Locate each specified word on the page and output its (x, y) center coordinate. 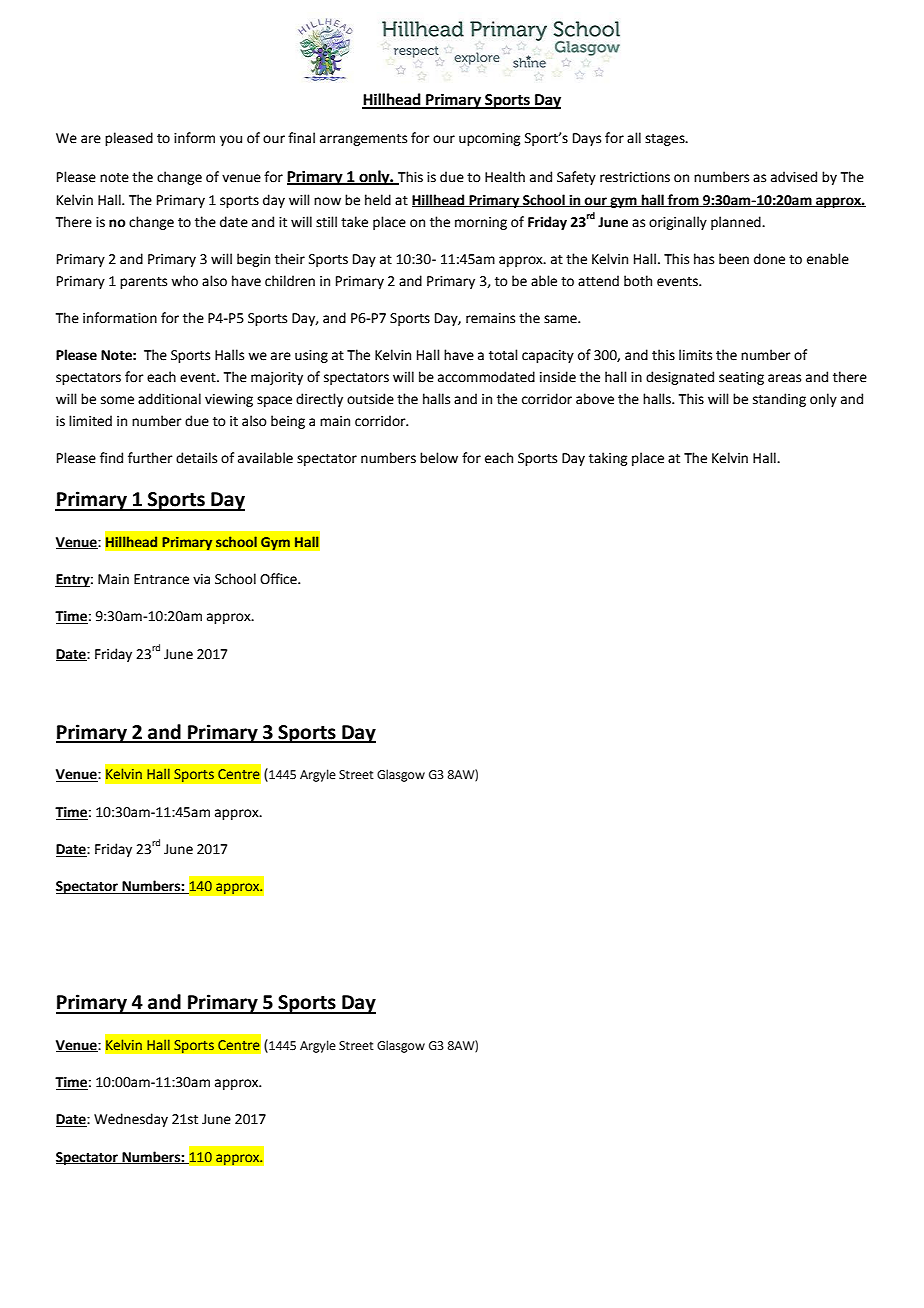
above (595, 399)
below (439, 458)
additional (169, 399)
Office (279, 579)
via (201, 579)
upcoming (489, 139)
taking (608, 459)
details (196, 458)
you (231, 140)
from (683, 200)
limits (695, 355)
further (150, 458)
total (503, 355)
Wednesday (131, 1120)
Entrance (161, 579)
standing (779, 400)
